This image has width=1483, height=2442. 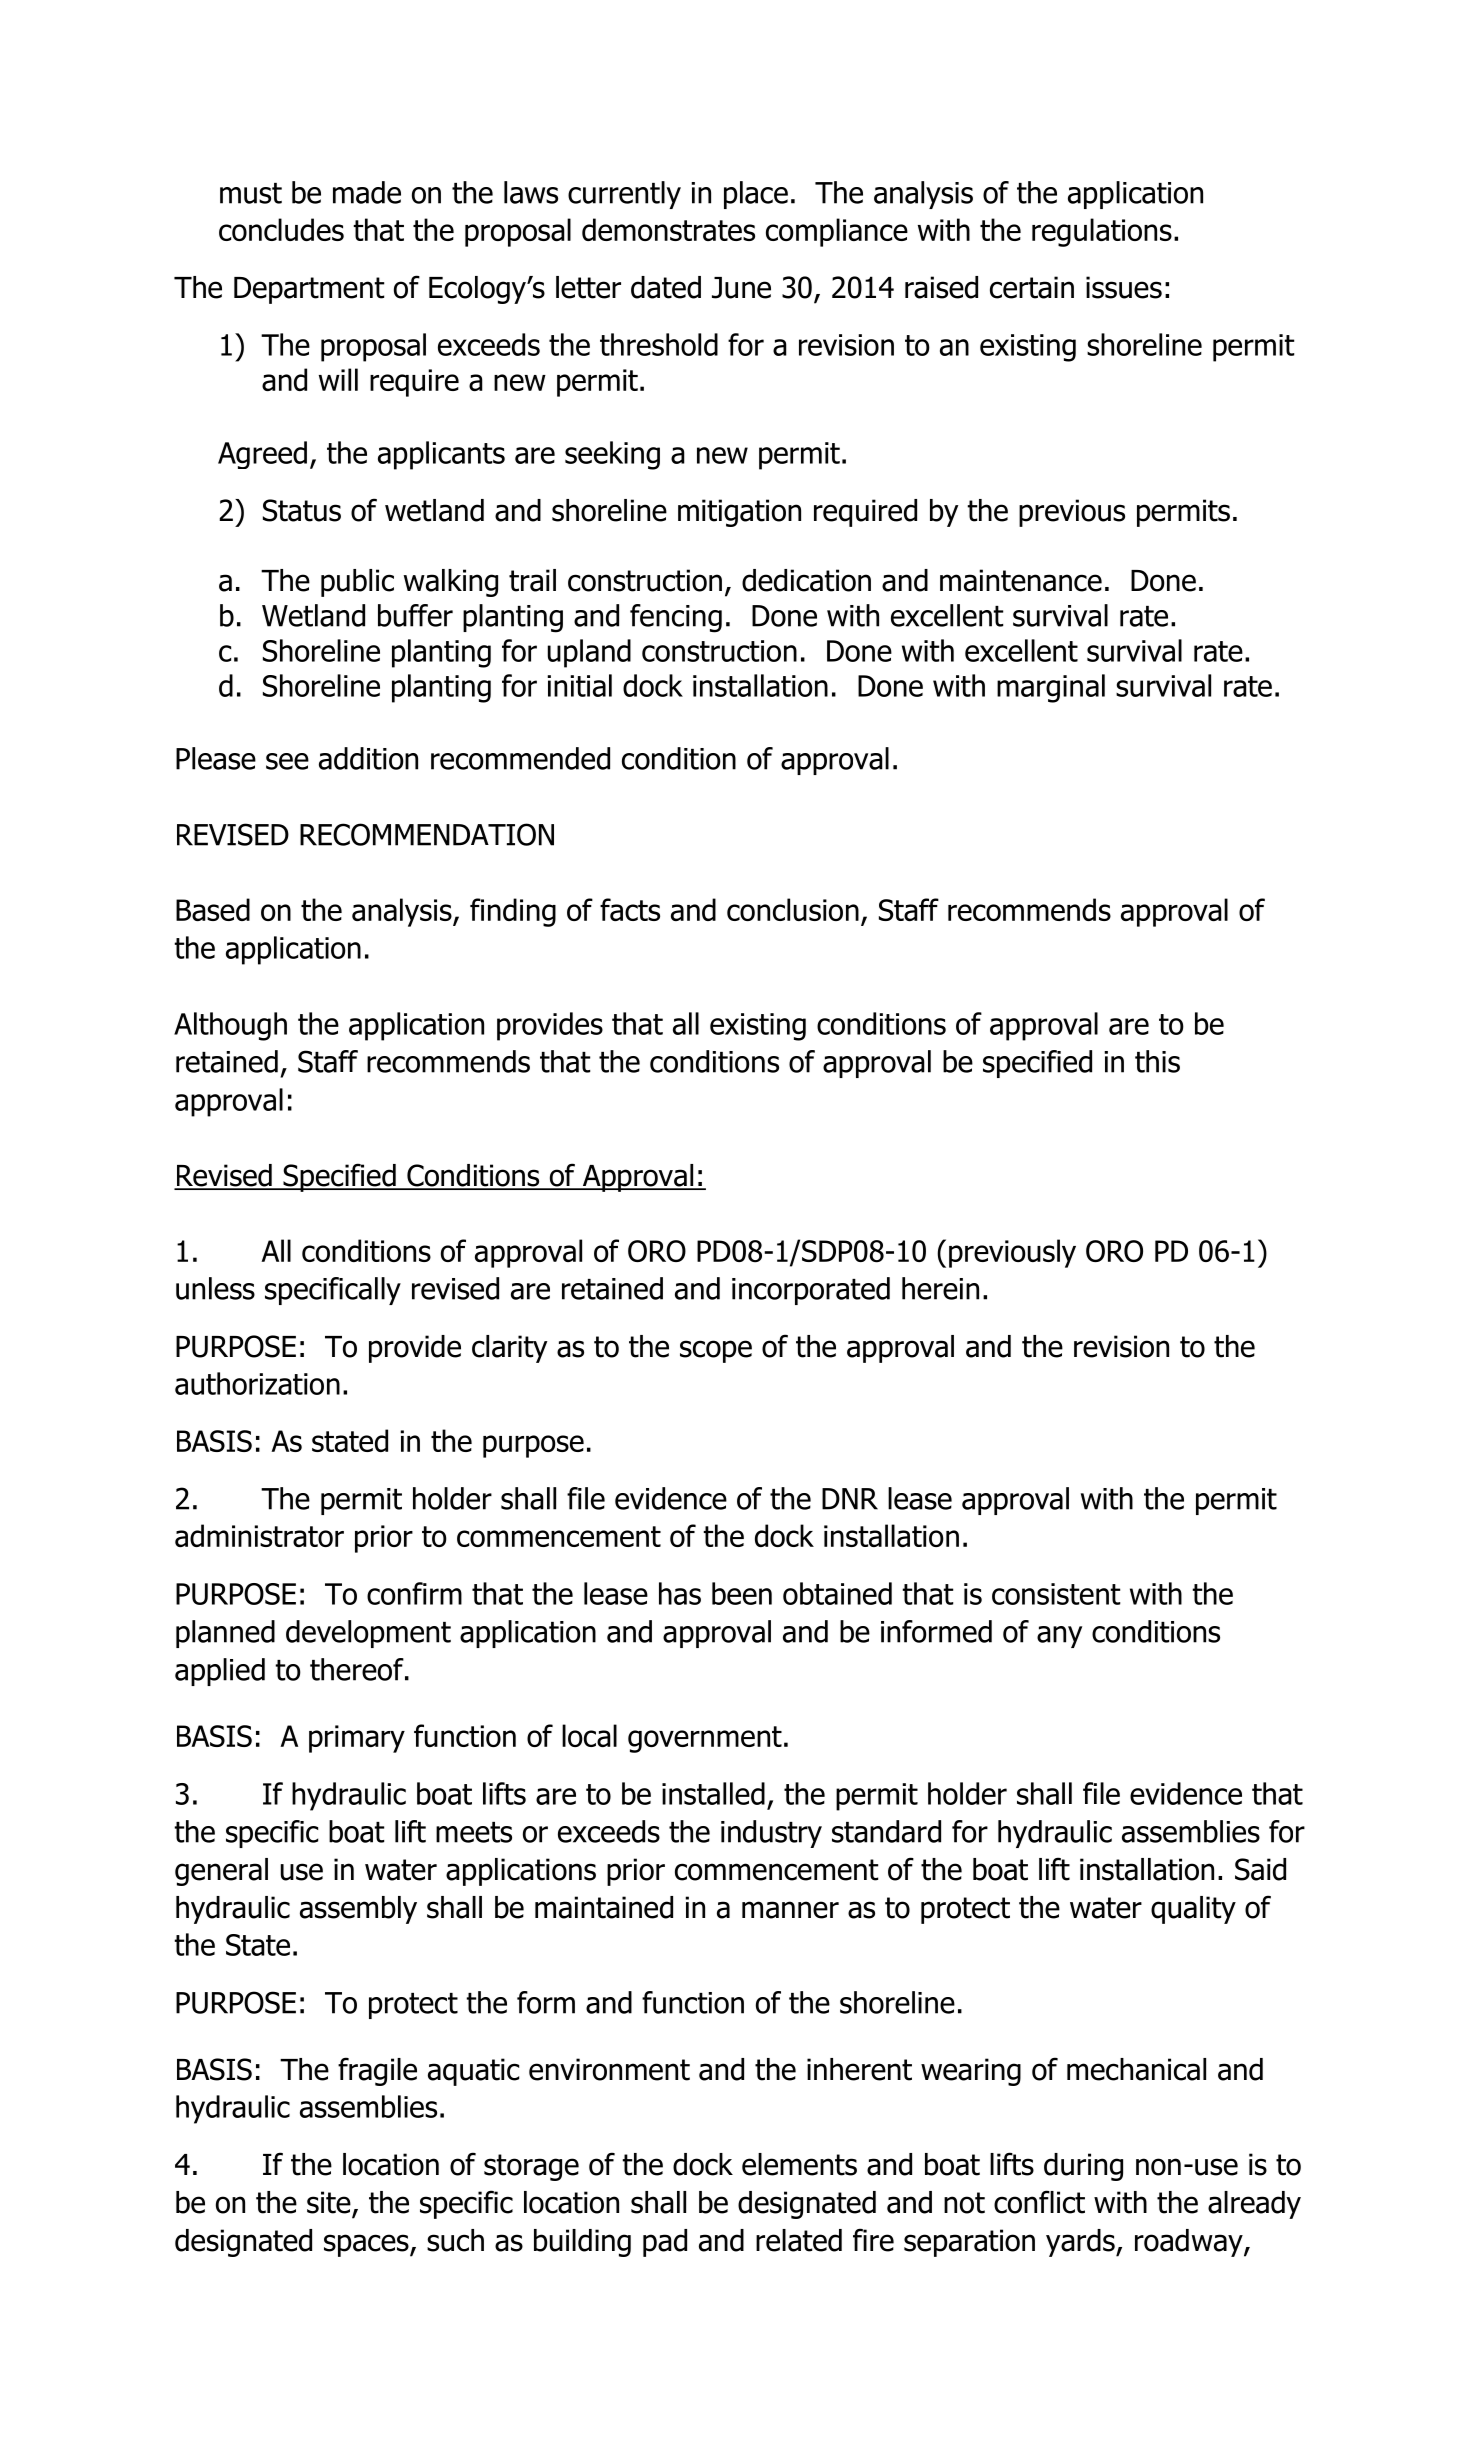 What do you see at coordinates (368, 758) in the image?
I see `addition` at bounding box center [368, 758].
